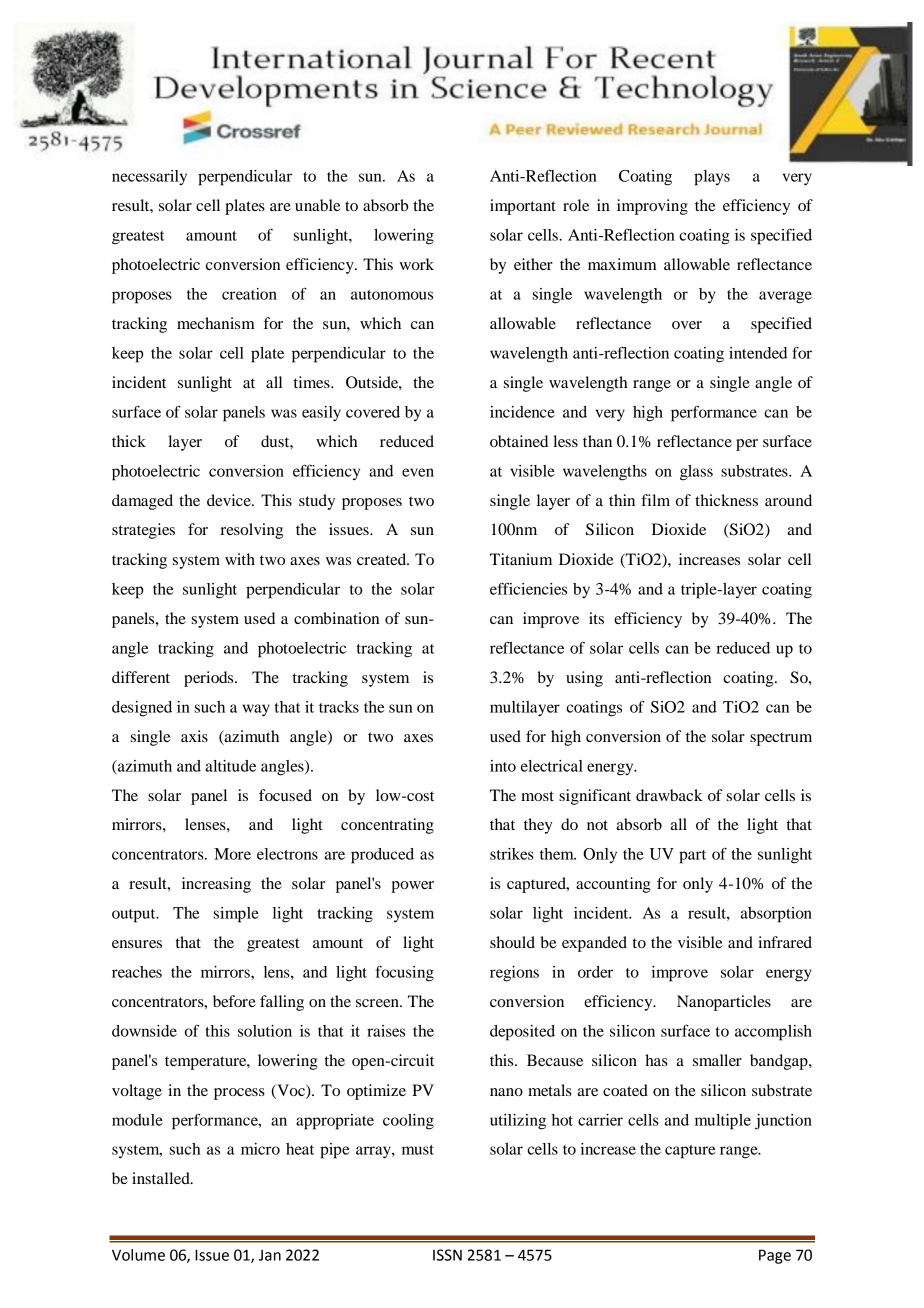 This document has height=1308, width=924. I want to click on infrared, so click(785, 942).
